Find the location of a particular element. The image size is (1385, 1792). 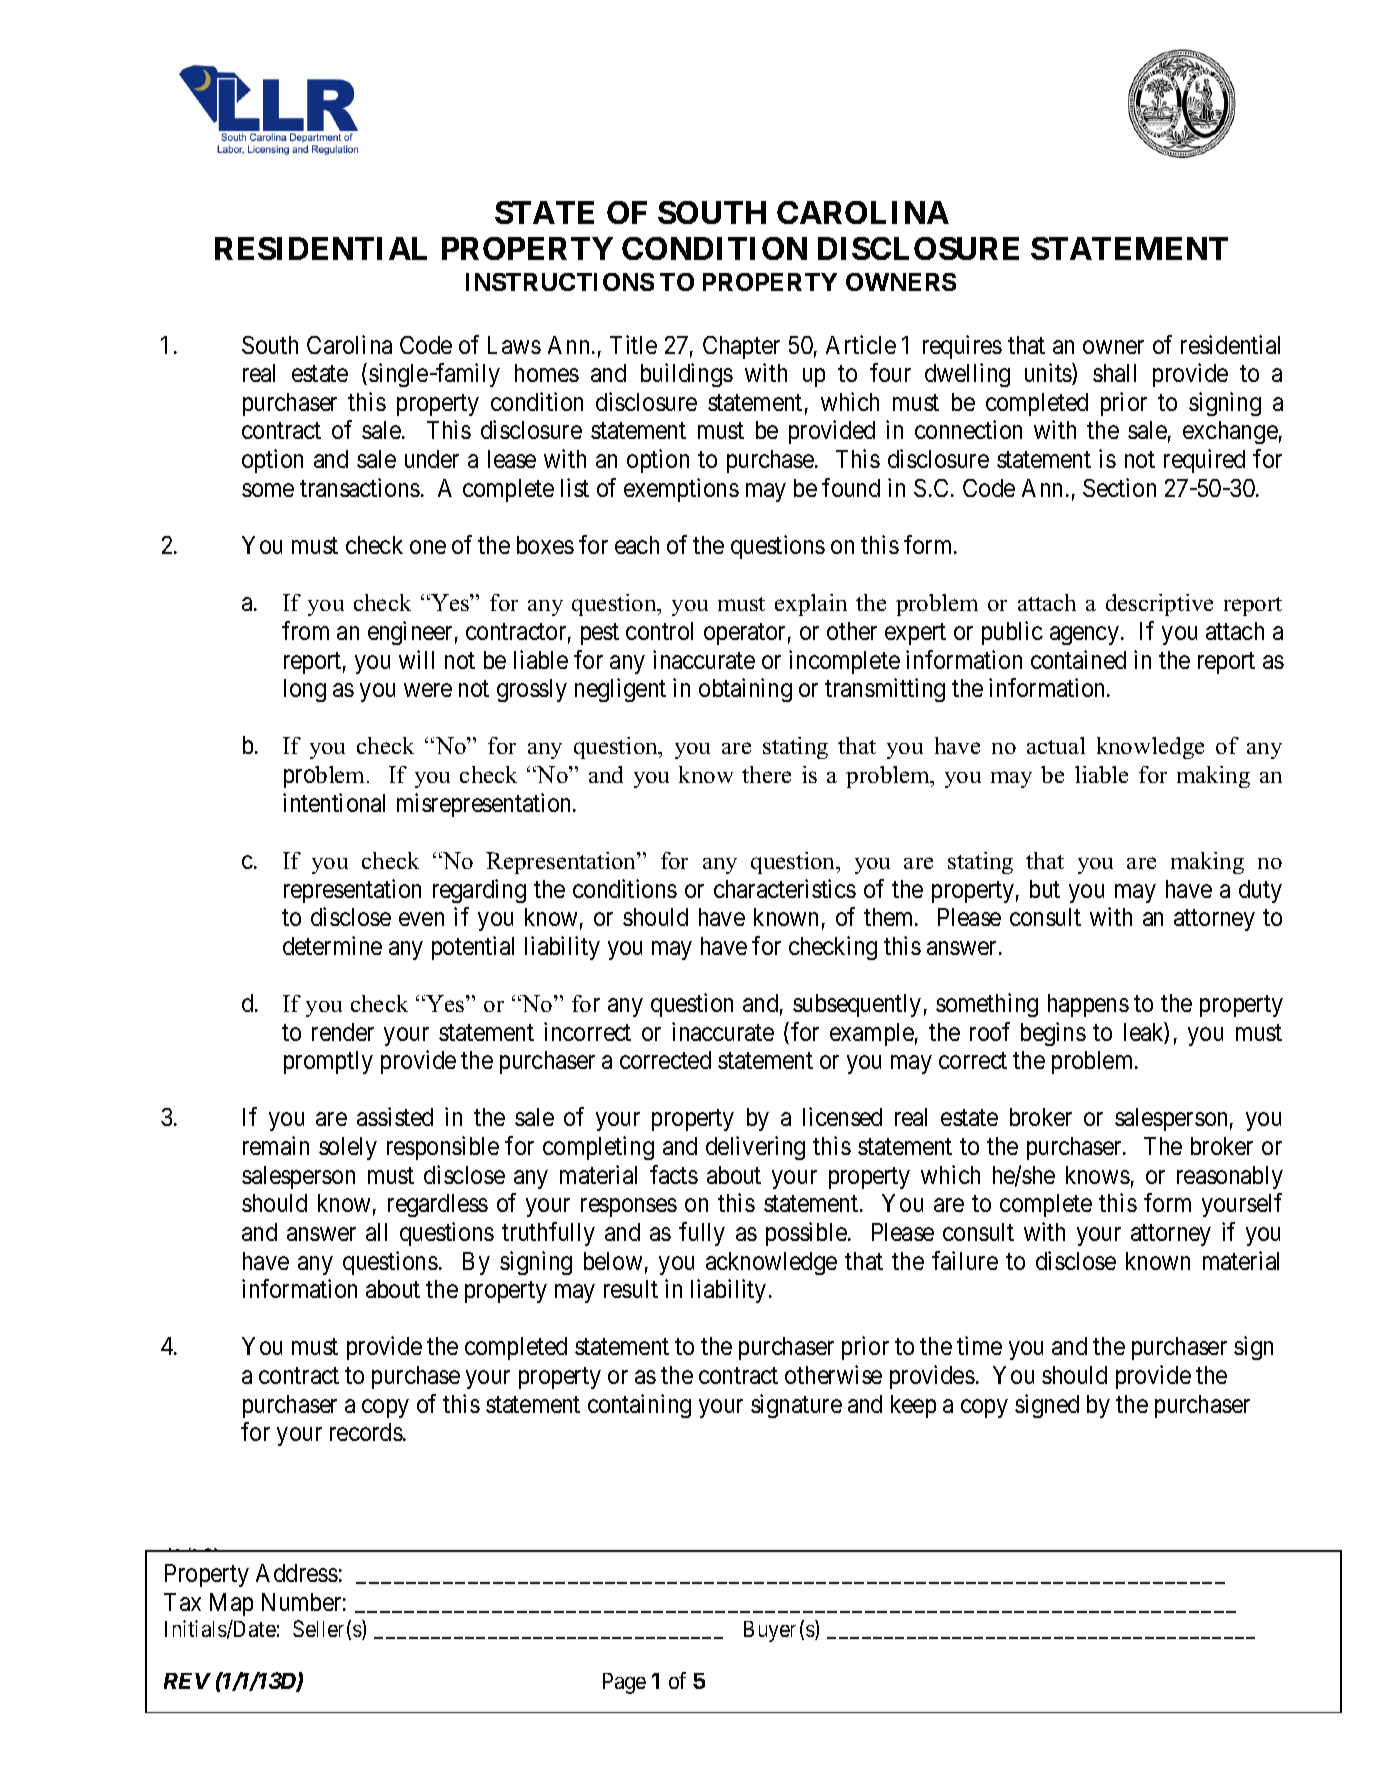

contained is located at coordinates (1078, 659).
